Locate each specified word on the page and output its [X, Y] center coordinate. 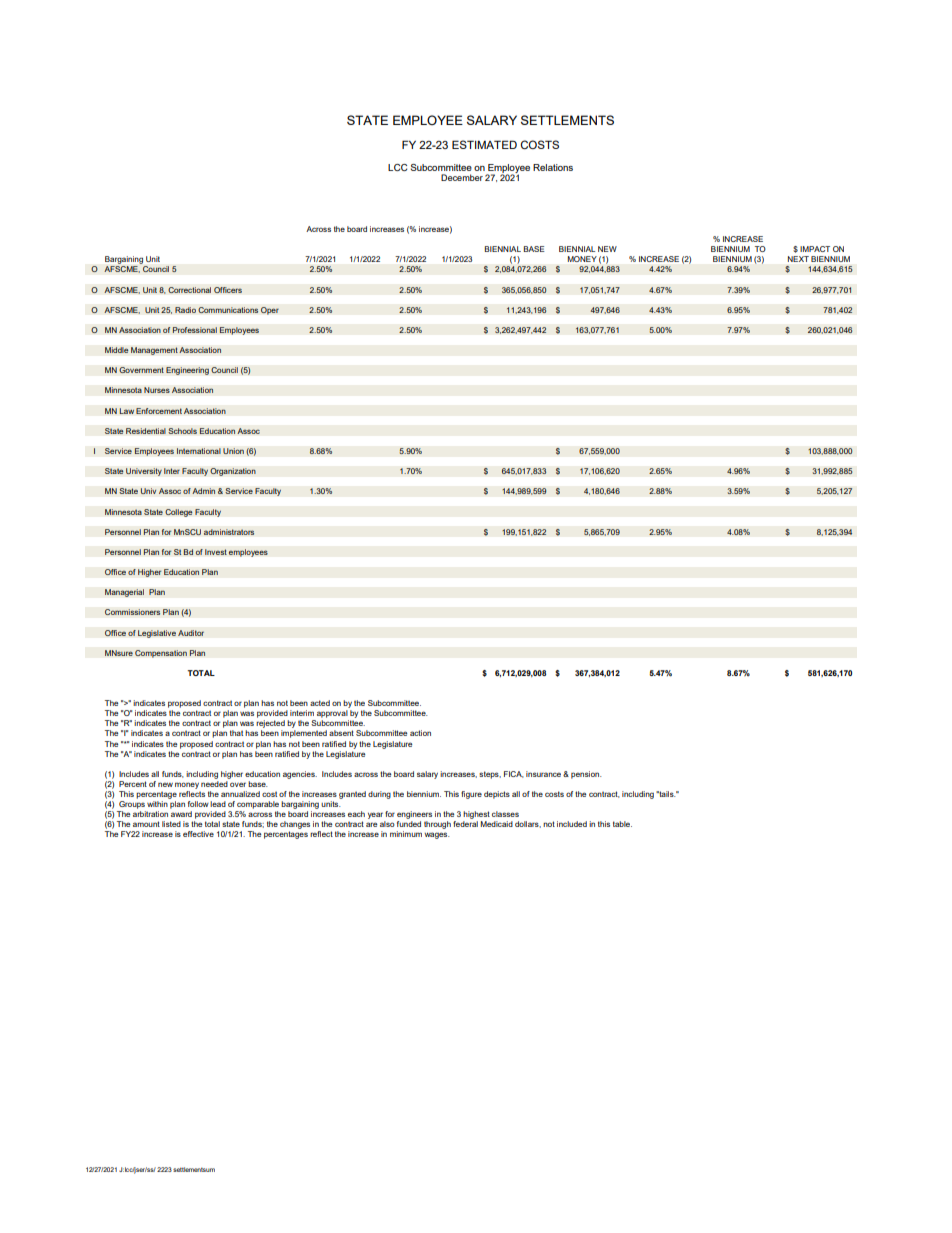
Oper [270, 311]
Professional [194, 330]
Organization [233, 472]
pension [586, 775]
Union [233, 451]
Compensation [161, 654]
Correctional [189, 290]
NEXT [798, 259]
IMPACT [815, 249]
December [462, 177]
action [420, 733]
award [181, 814]
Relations [553, 167]
